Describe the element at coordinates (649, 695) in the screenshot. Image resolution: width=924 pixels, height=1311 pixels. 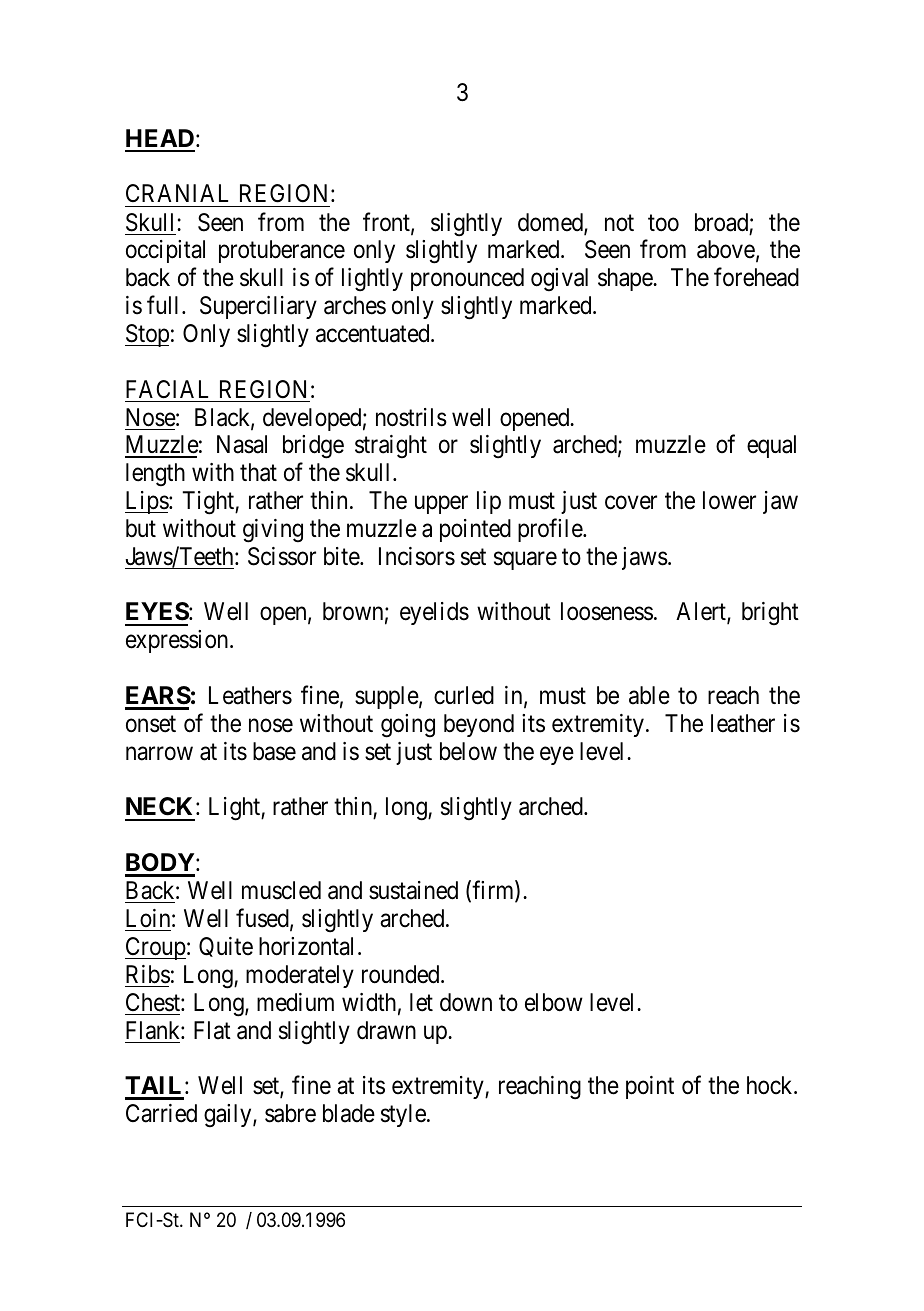
I see `able` at that location.
